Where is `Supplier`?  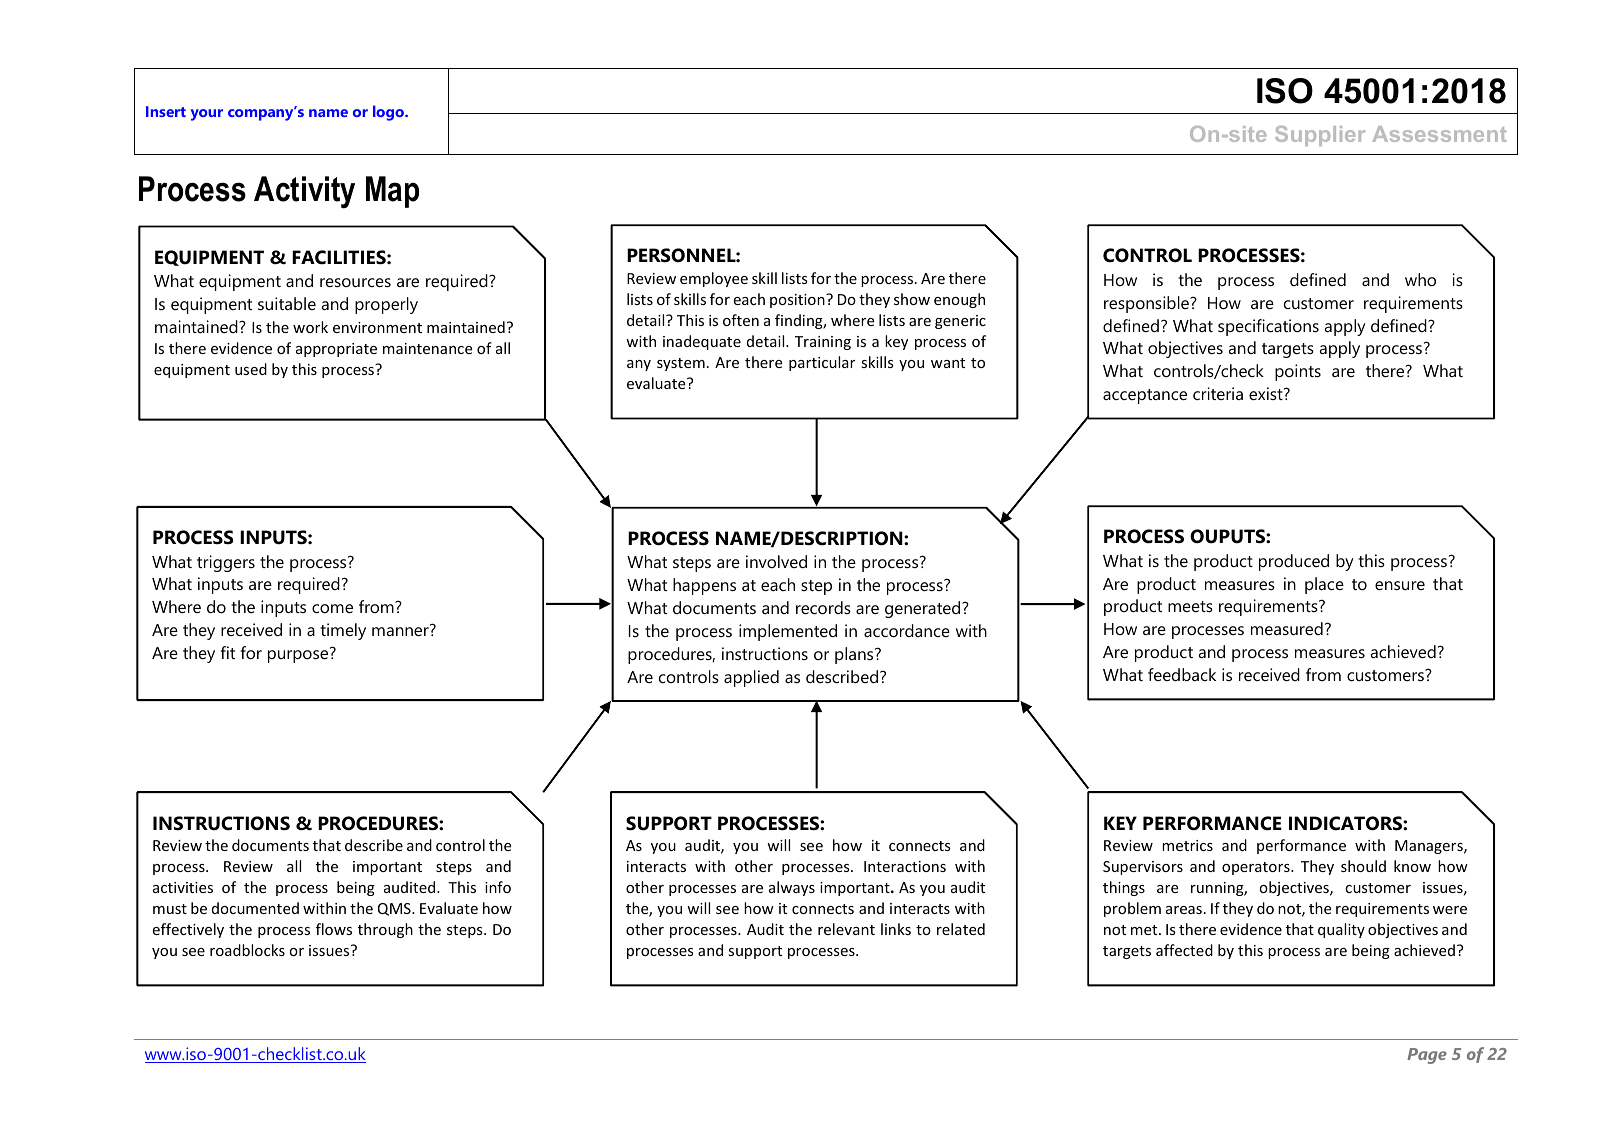 Supplier is located at coordinates (1320, 136).
